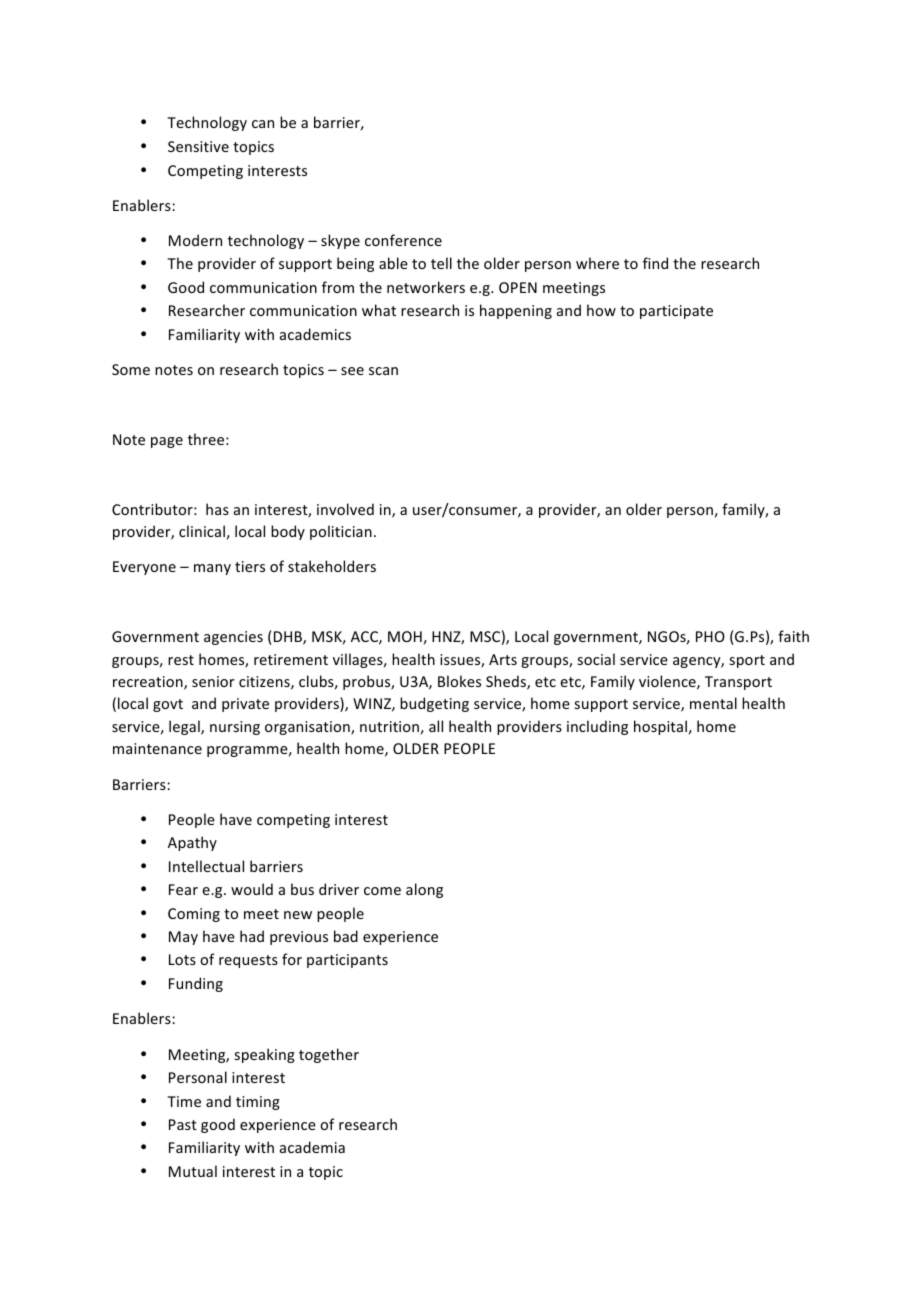 The image size is (924, 1308). What do you see at coordinates (167, 442) in the document?
I see `page` at bounding box center [167, 442].
